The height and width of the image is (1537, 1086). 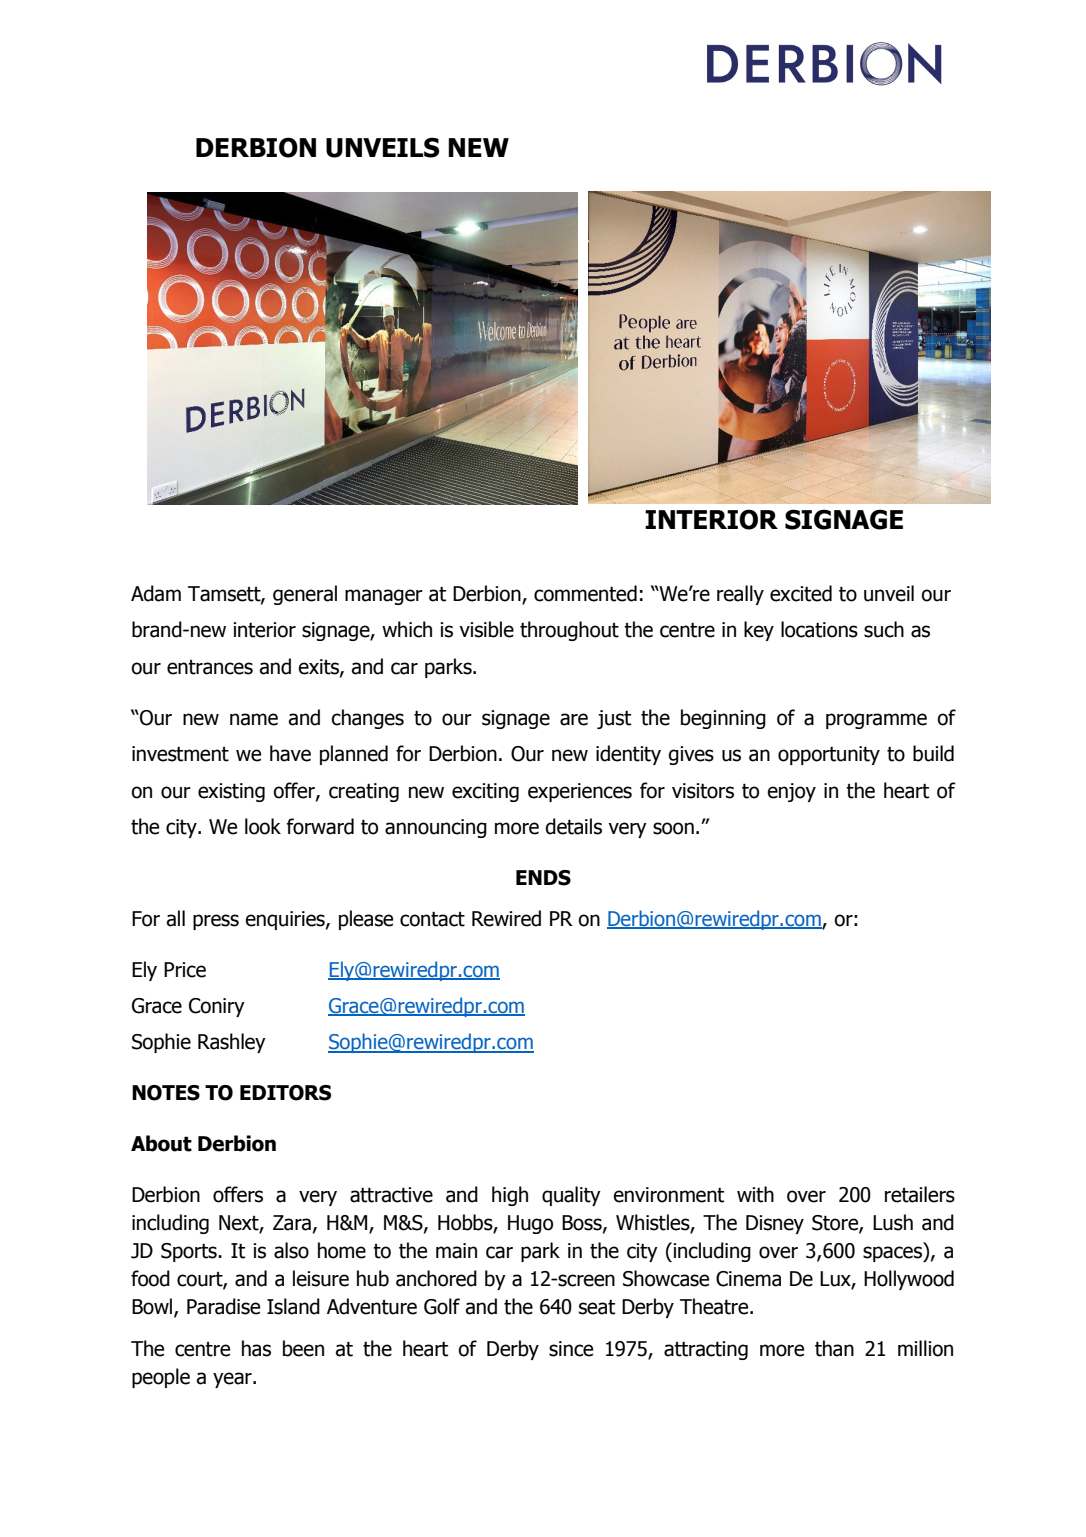 What do you see at coordinates (256, 1348) in the image?
I see `has` at bounding box center [256, 1348].
